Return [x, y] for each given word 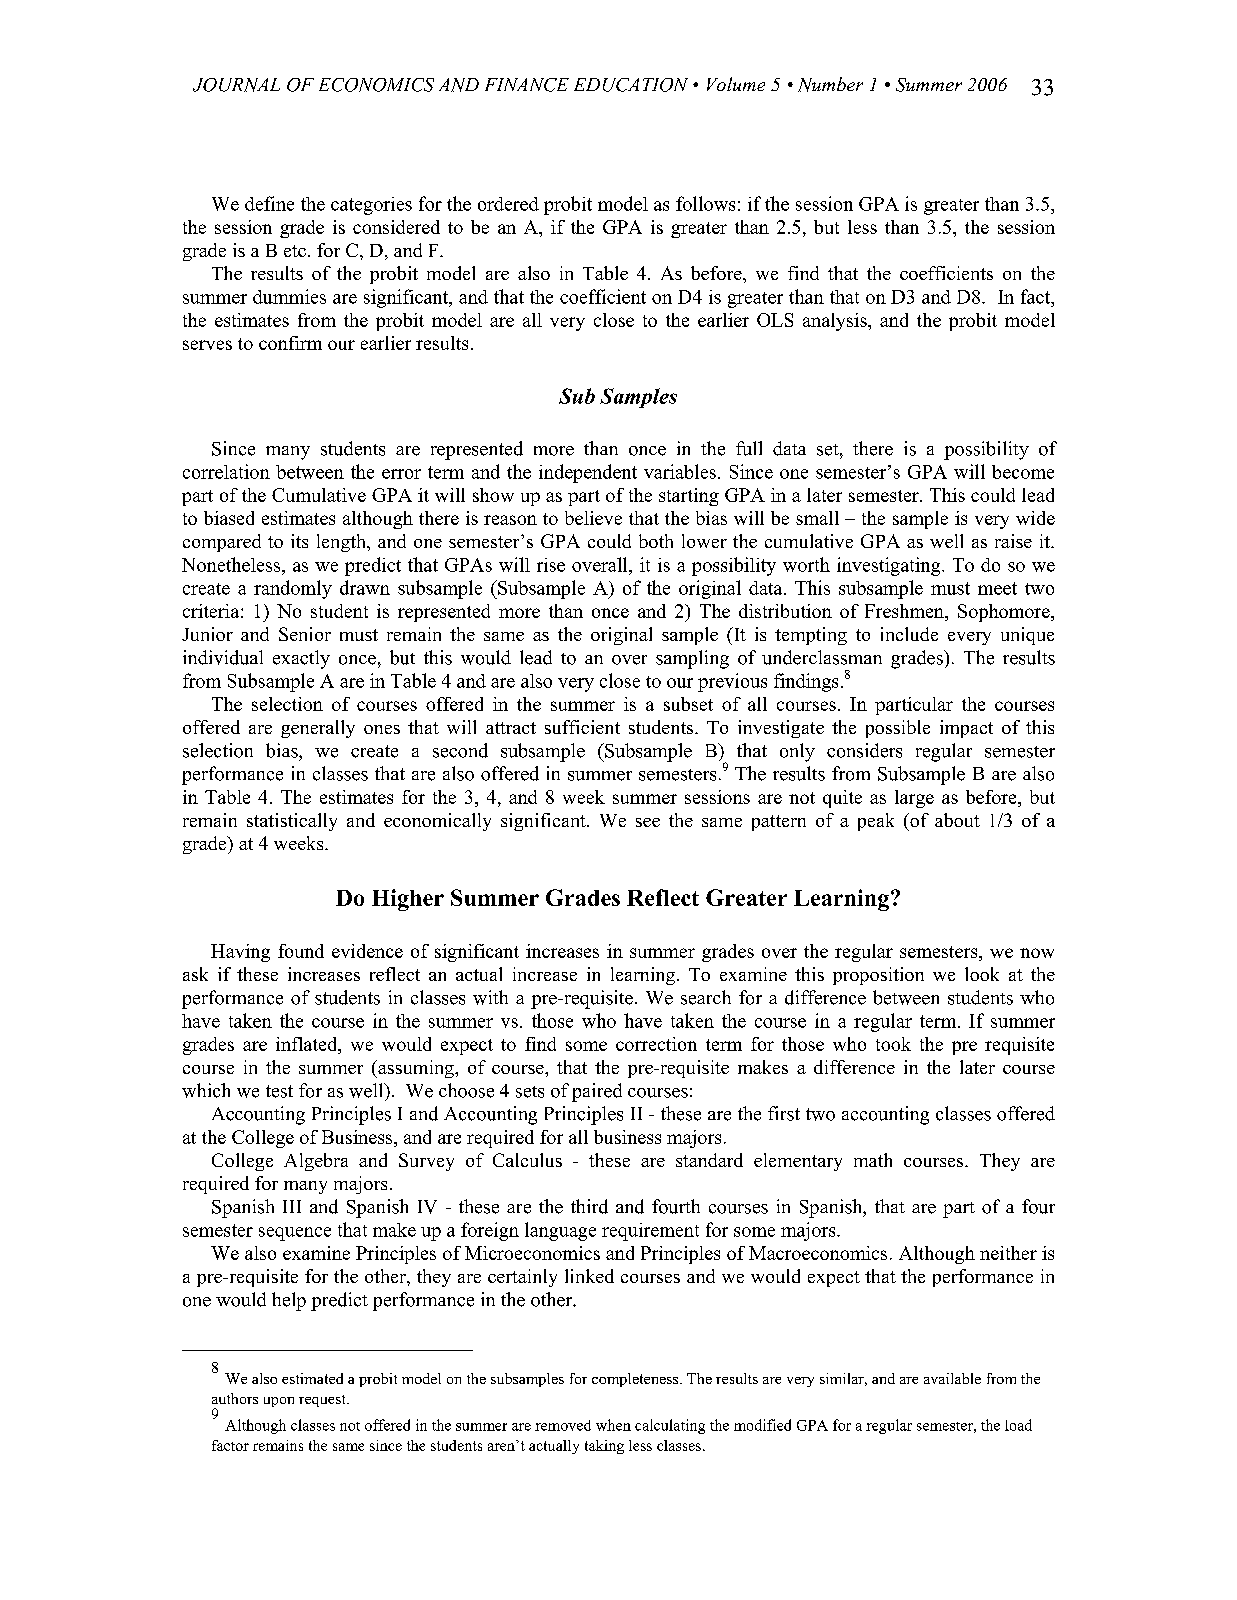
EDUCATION [631, 85]
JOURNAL [236, 85]
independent [588, 473]
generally [318, 729]
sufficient [582, 727]
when [613, 1425]
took [893, 1044]
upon [279, 1402]
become [1023, 472]
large [914, 799]
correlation [226, 471]
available [952, 1378]
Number [830, 84]
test [279, 1091]
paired [597, 1092]
